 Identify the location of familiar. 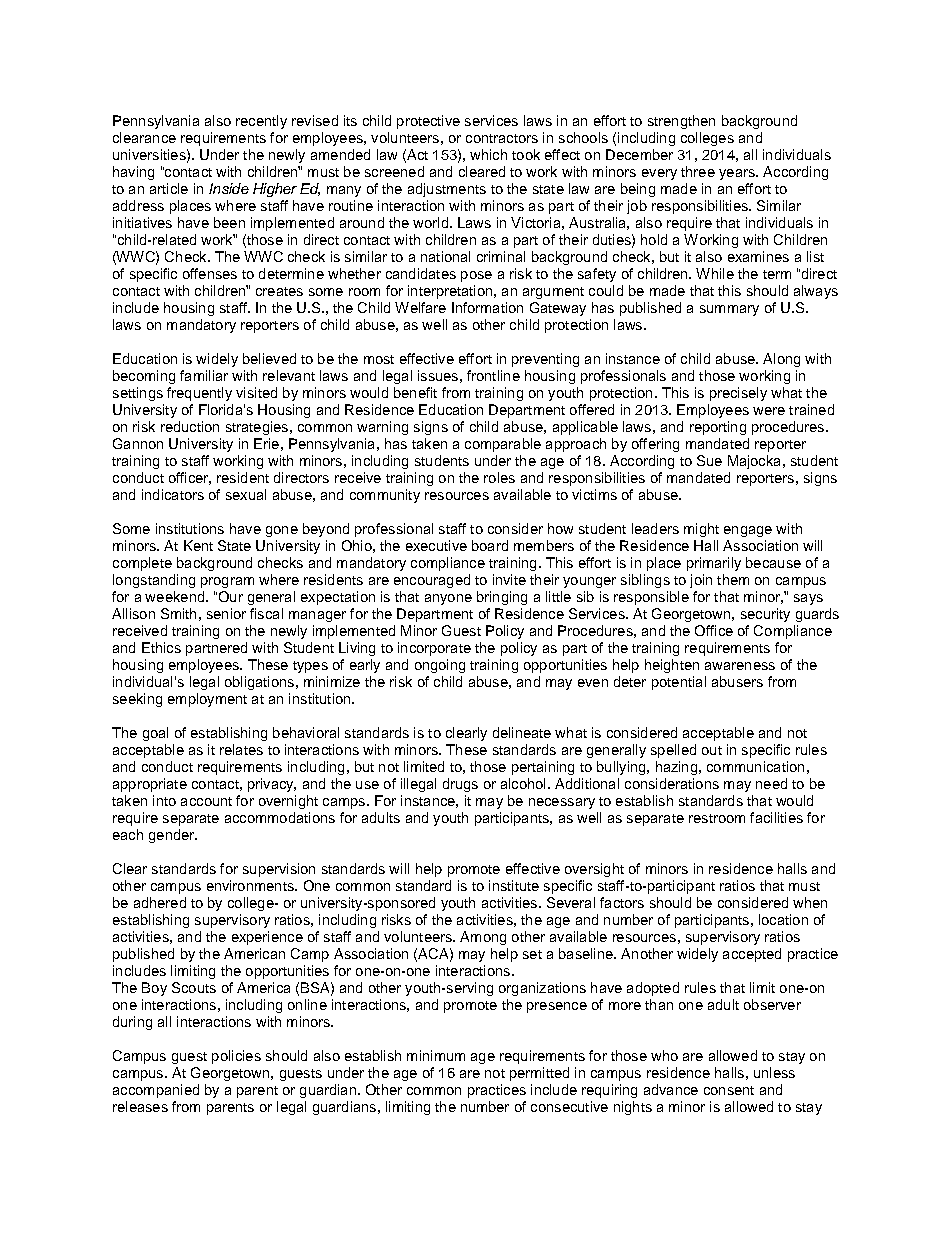
(204, 375).
